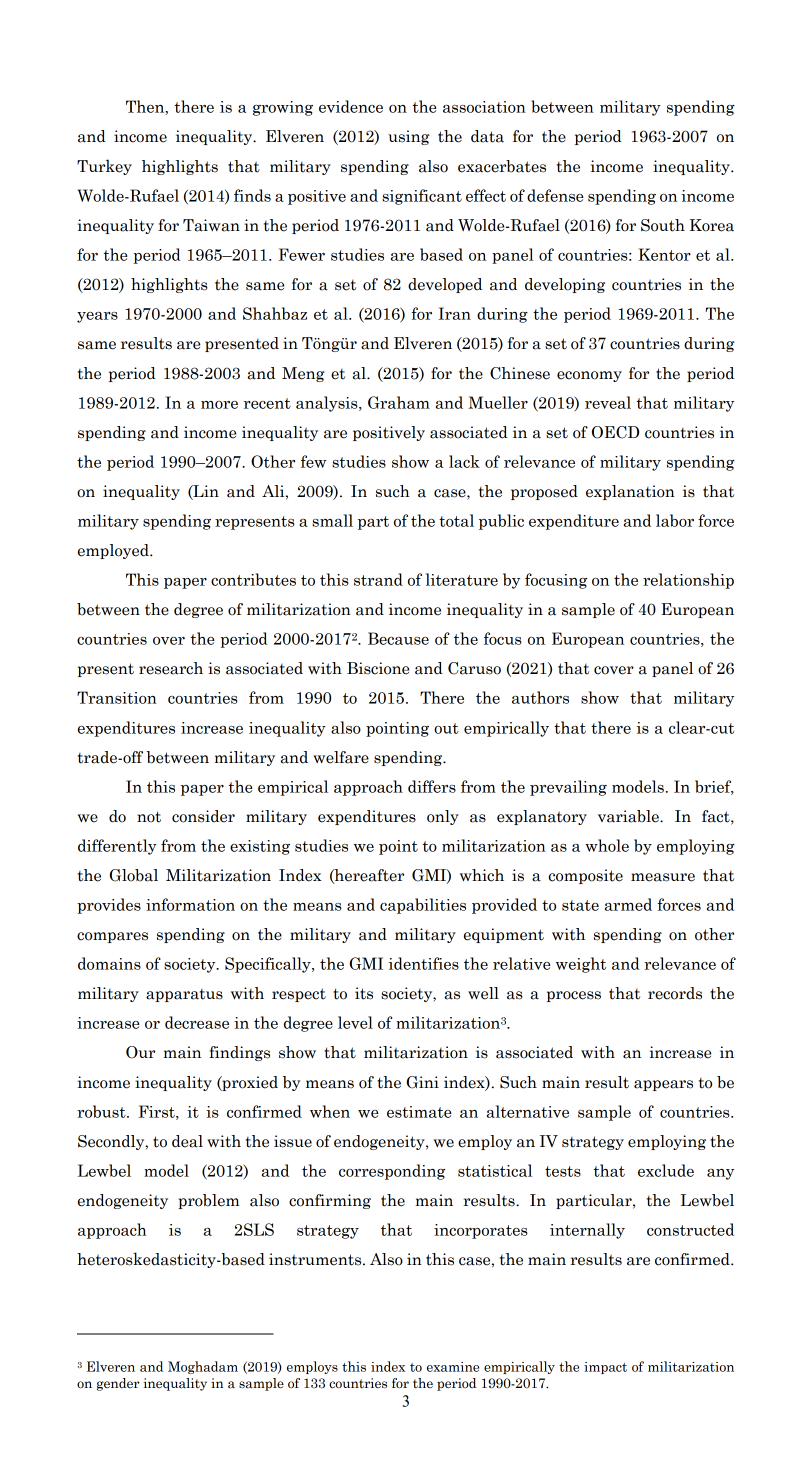 The image size is (812, 1477). What do you see at coordinates (104, 167) in the screenshot?
I see `Turkey` at bounding box center [104, 167].
